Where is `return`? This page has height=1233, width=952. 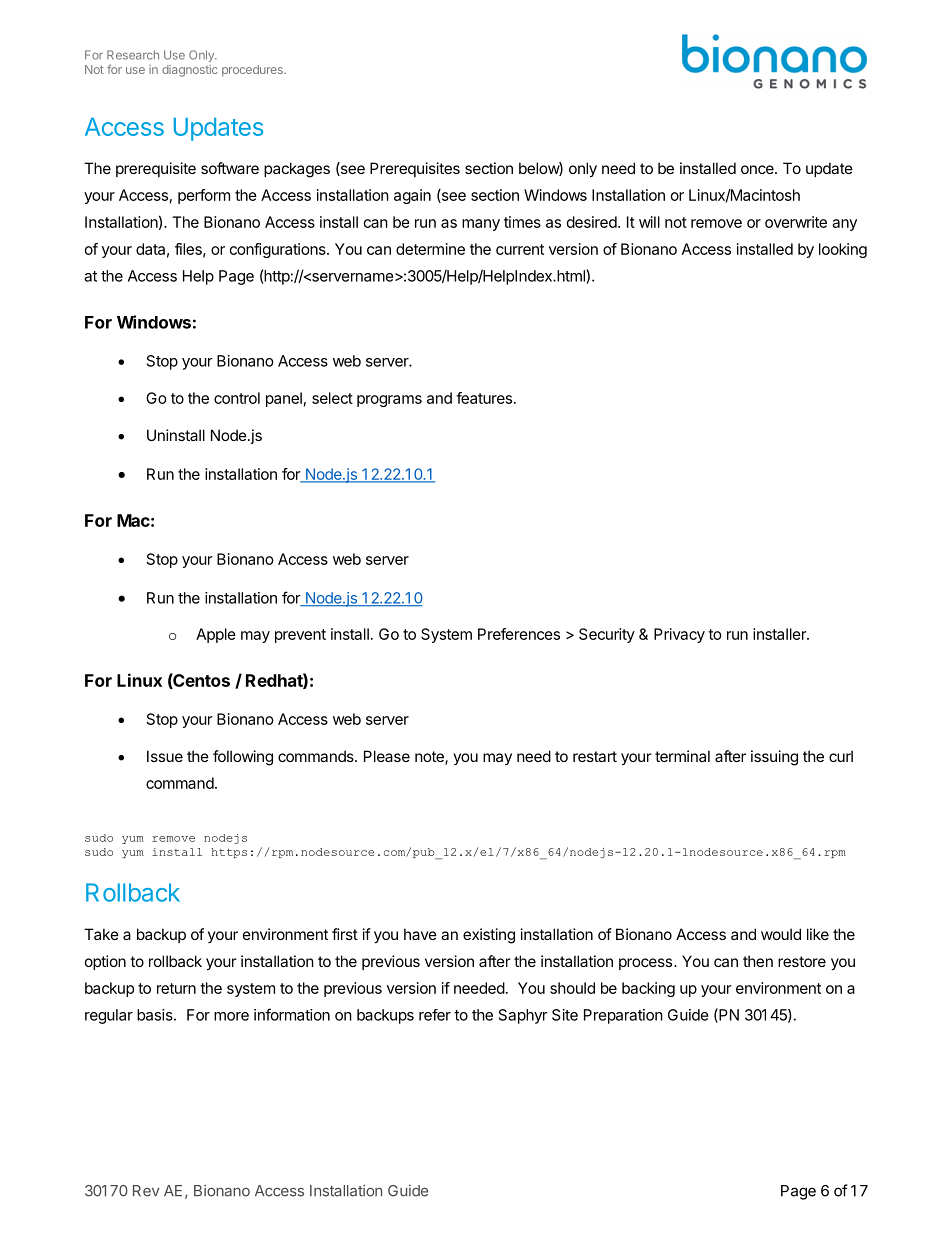 return is located at coordinates (176, 988).
